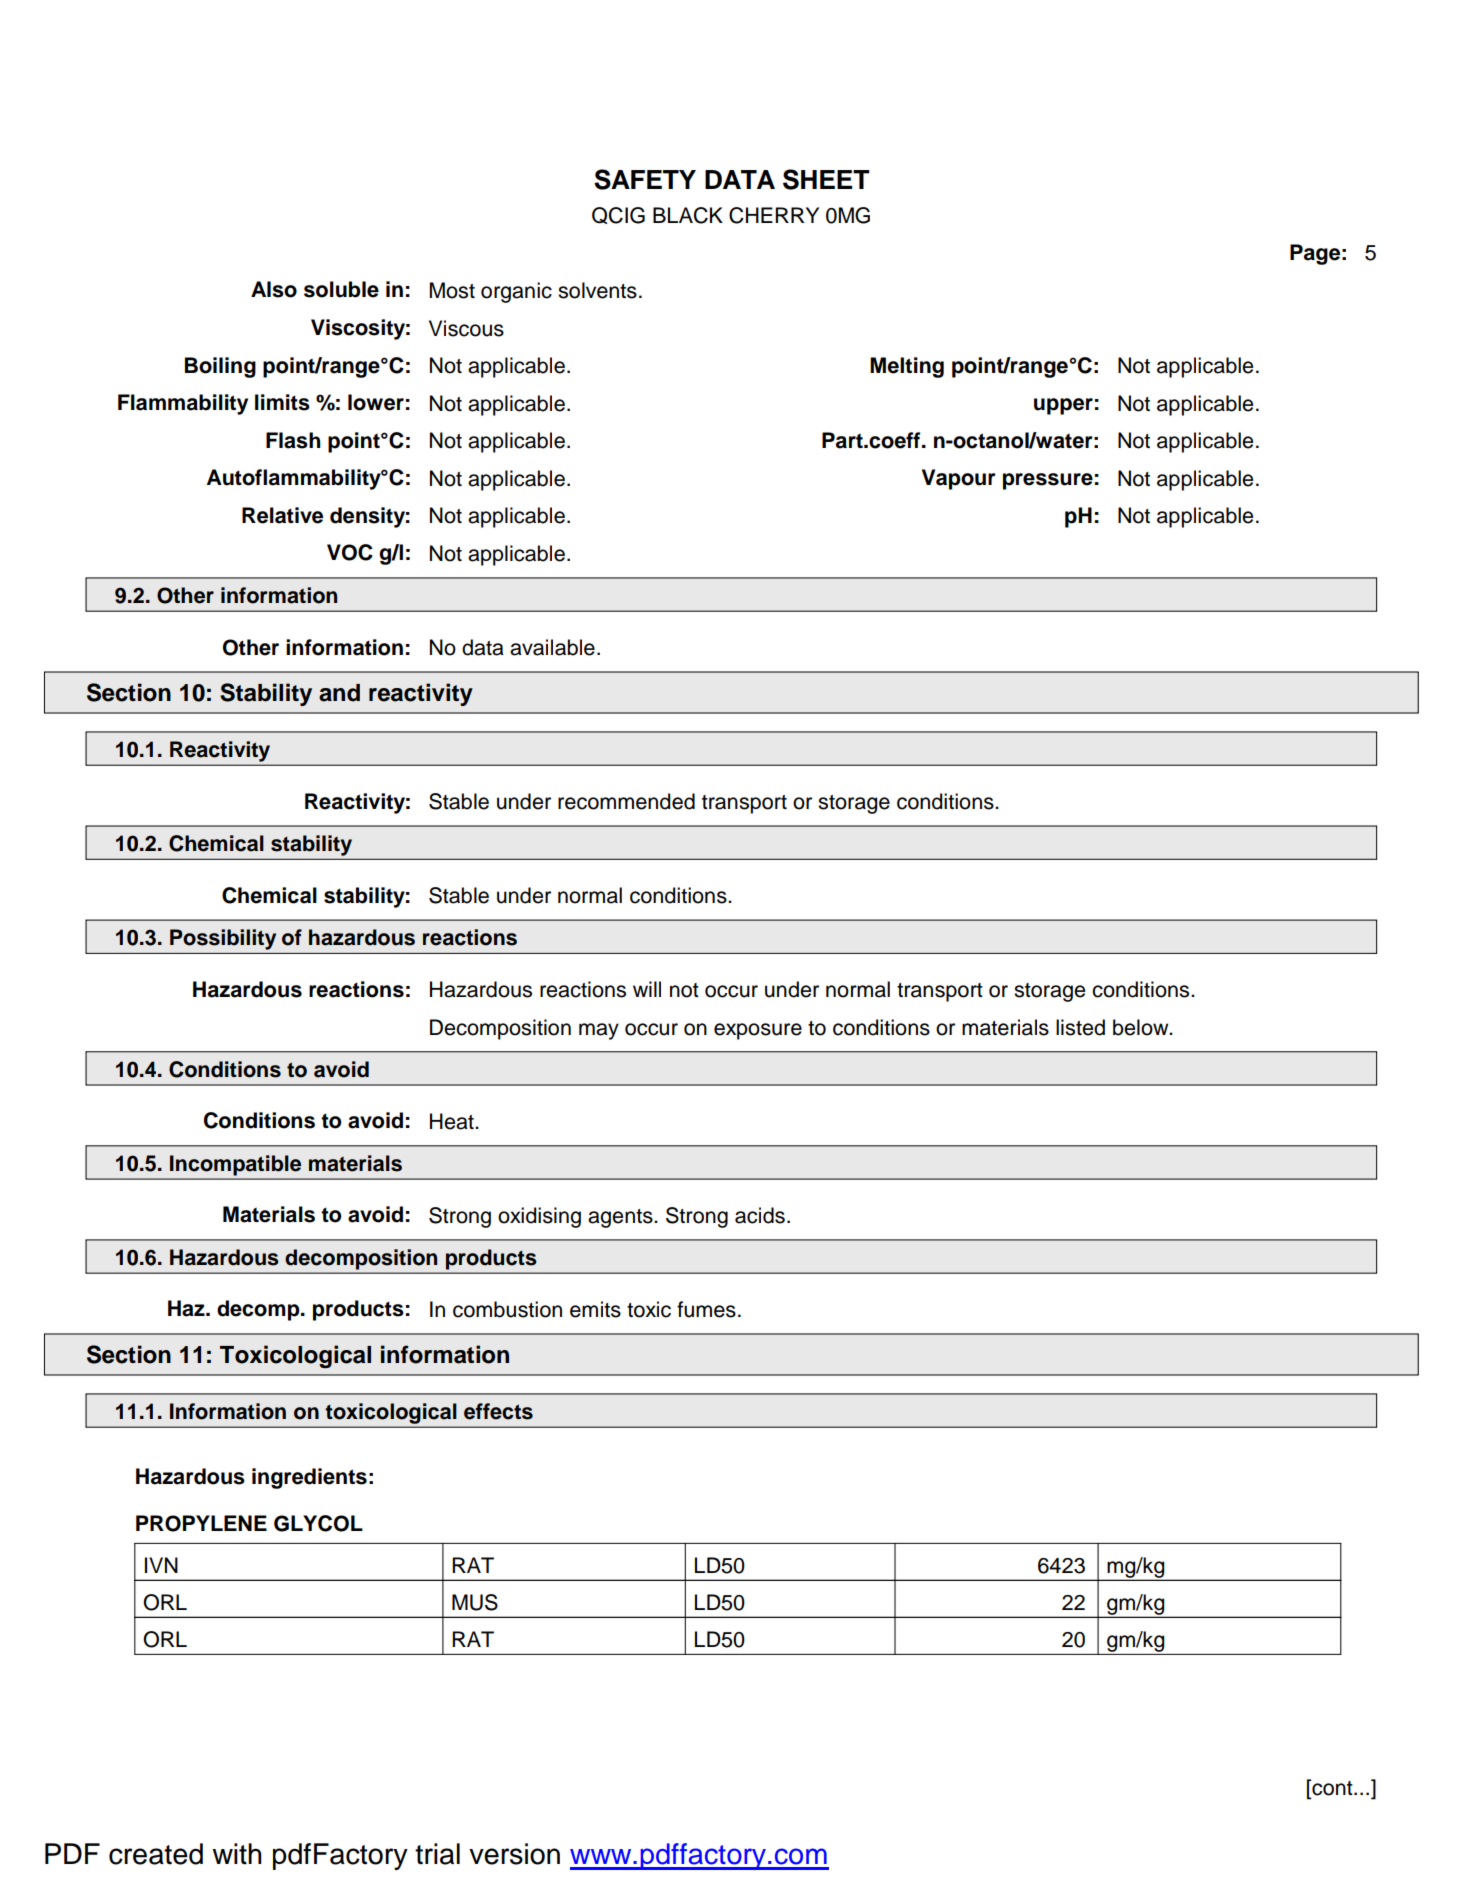 The height and width of the page is (1893, 1463). Describe the element at coordinates (237, 1854) in the page. I see `with` at that location.
